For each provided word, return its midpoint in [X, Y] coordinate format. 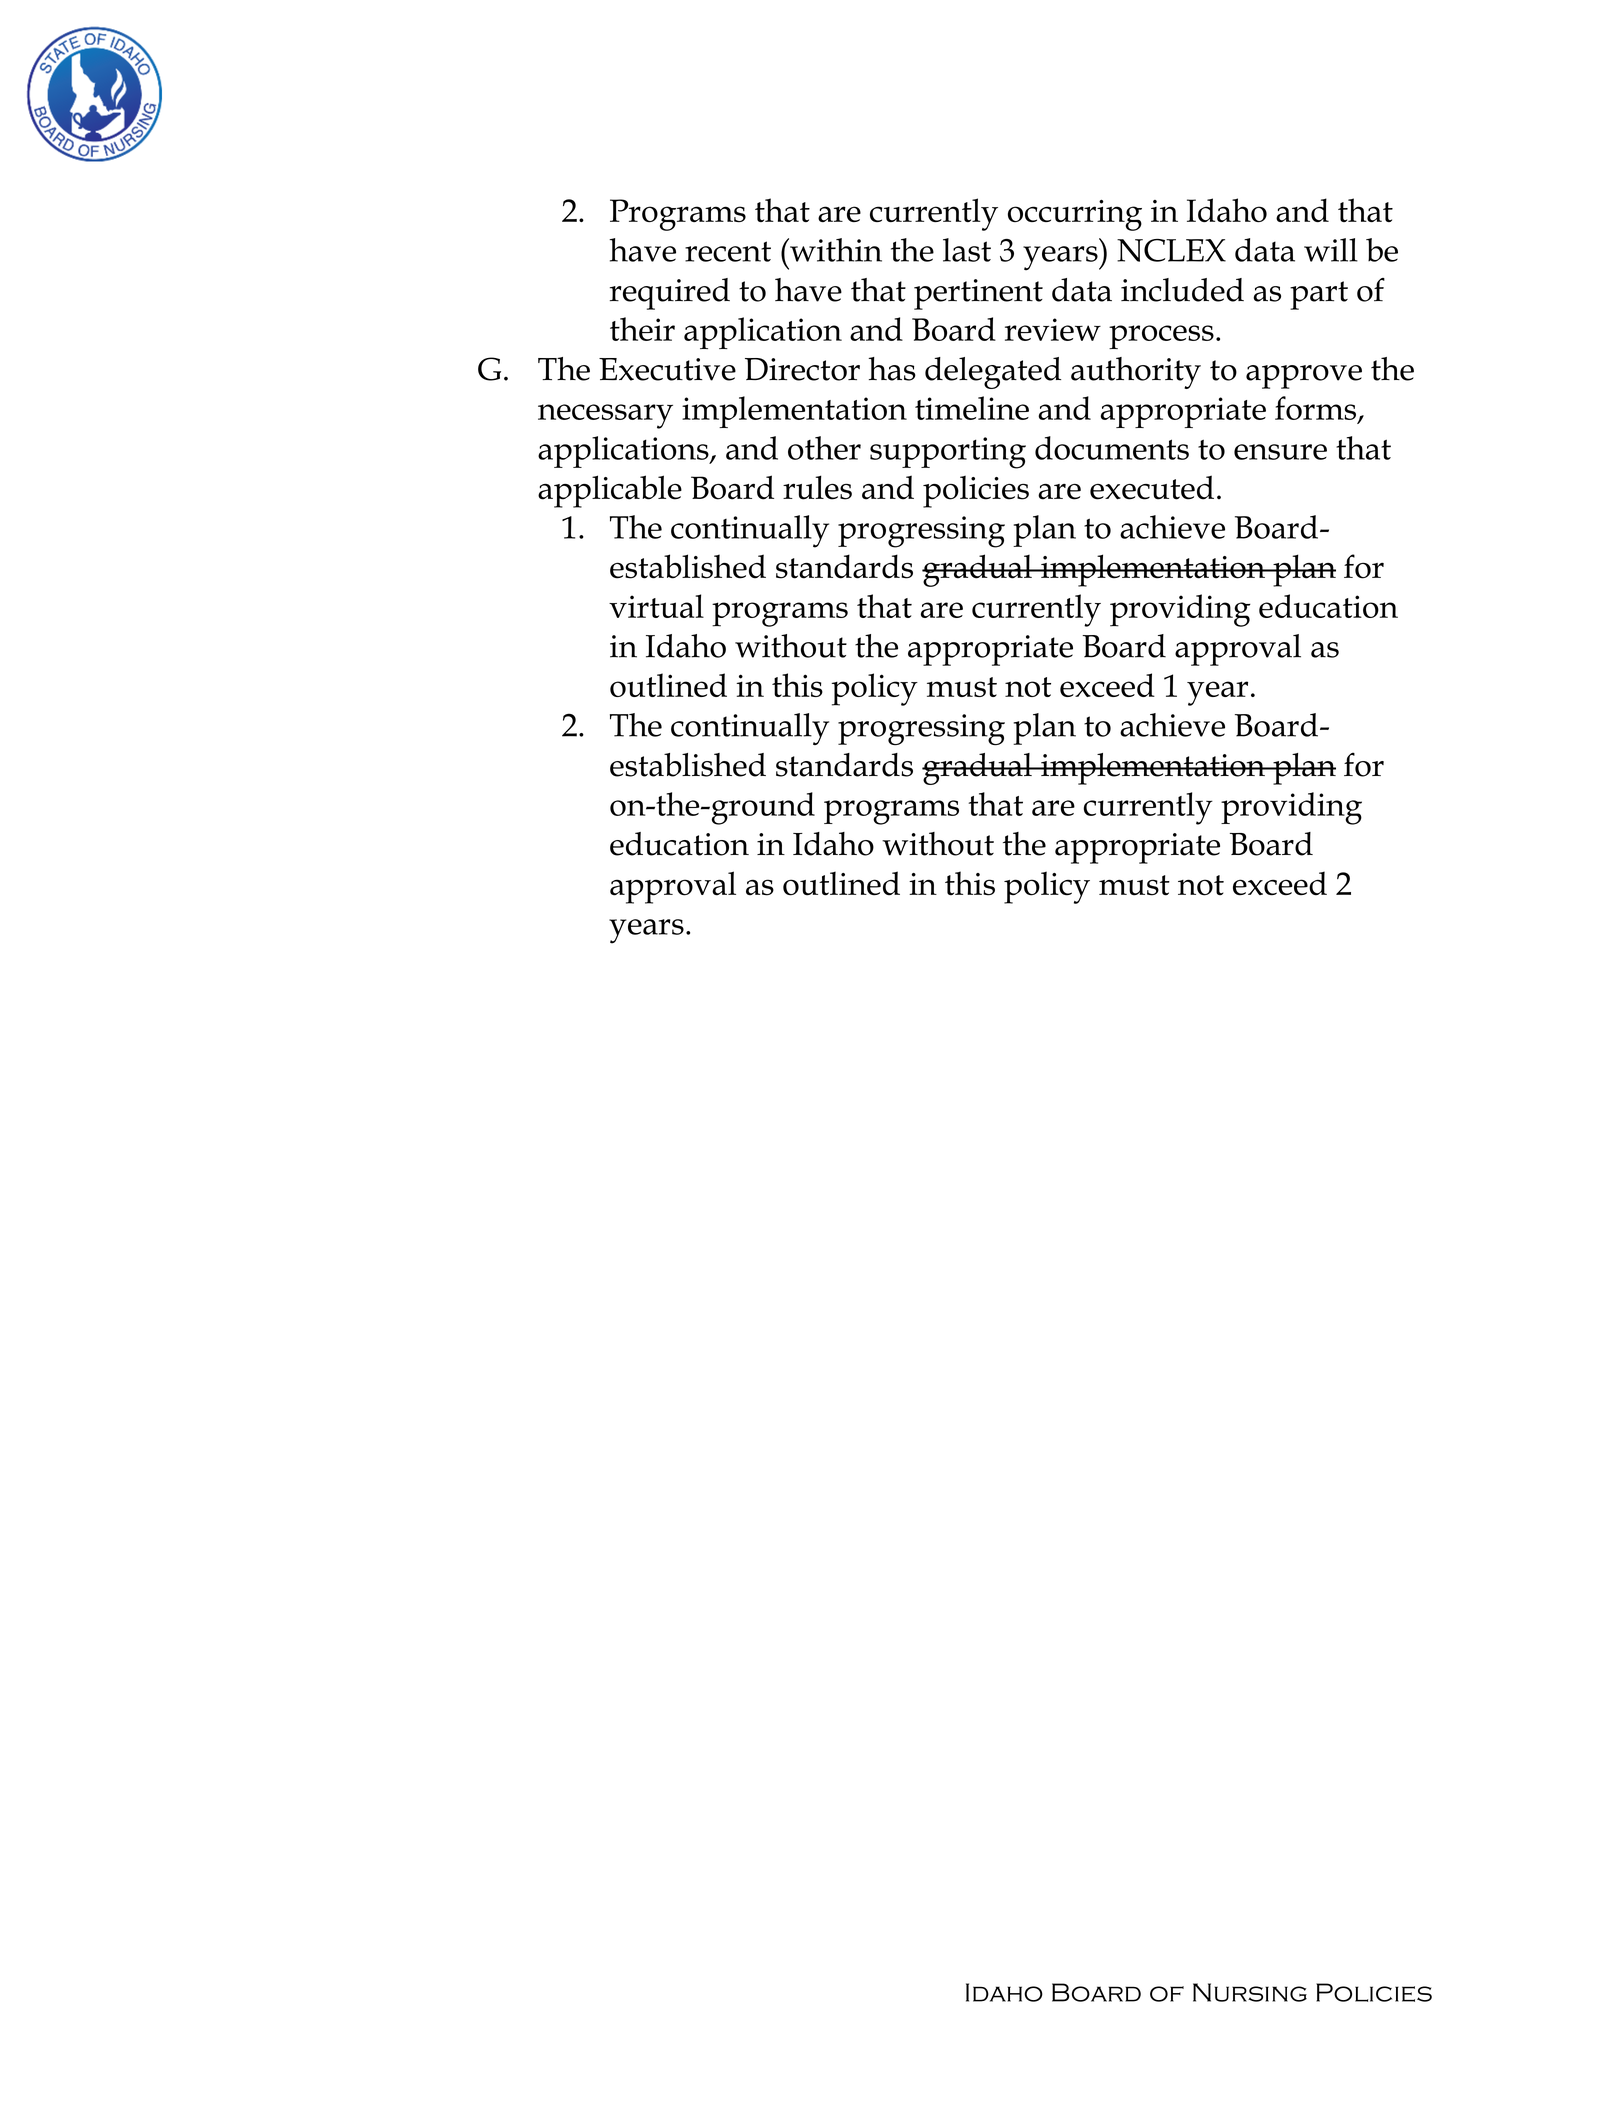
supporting [948, 453]
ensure [1280, 452]
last [967, 250]
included [1182, 290]
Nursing [1250, 1992]
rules [817, 487]
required [670, 294]
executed [1152, 487]
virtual [656, 606]
